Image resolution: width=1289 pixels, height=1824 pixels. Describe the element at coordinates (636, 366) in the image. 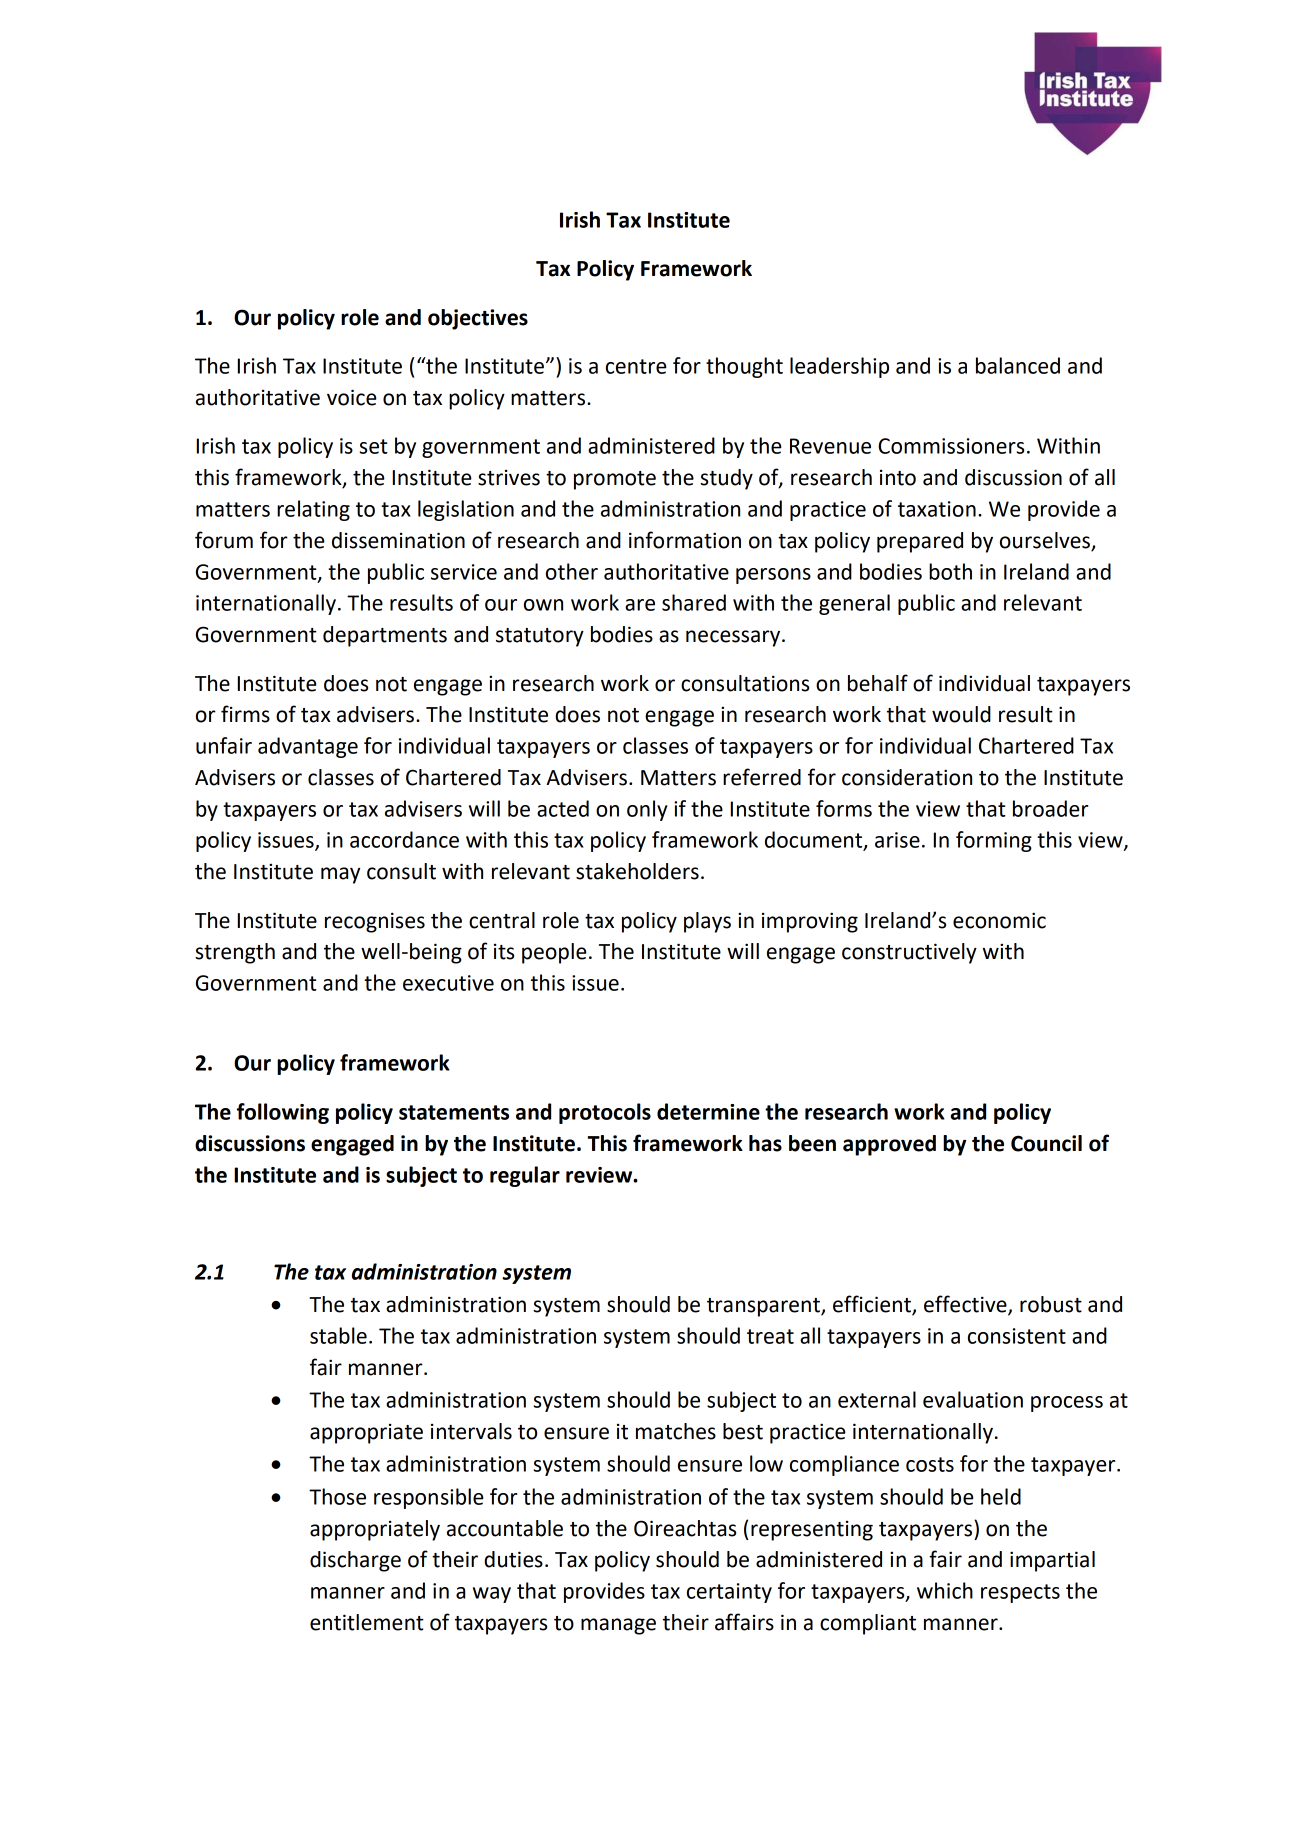

I see `centre` at that location.
